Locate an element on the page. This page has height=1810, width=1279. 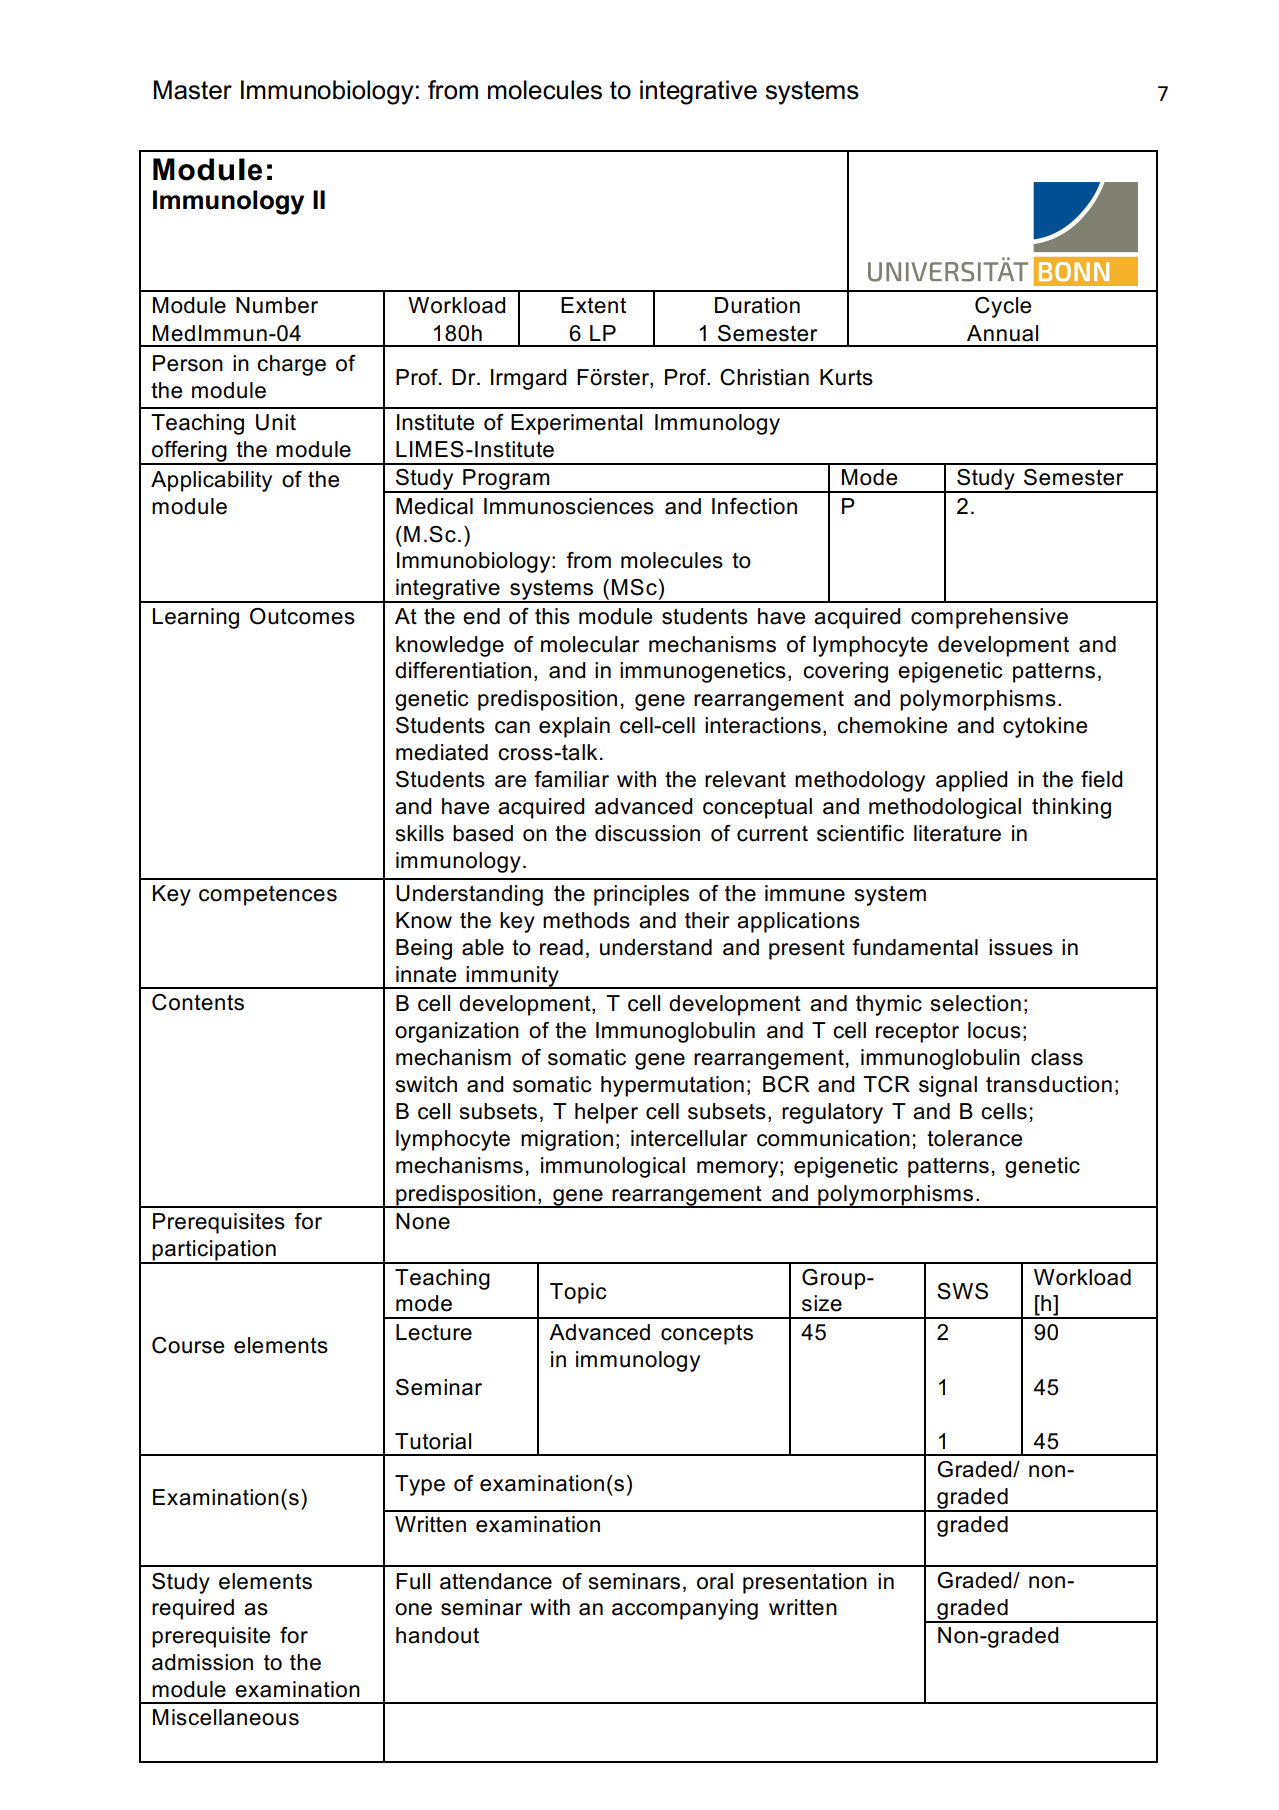
Contents is located at coordinates (198, 1002).
